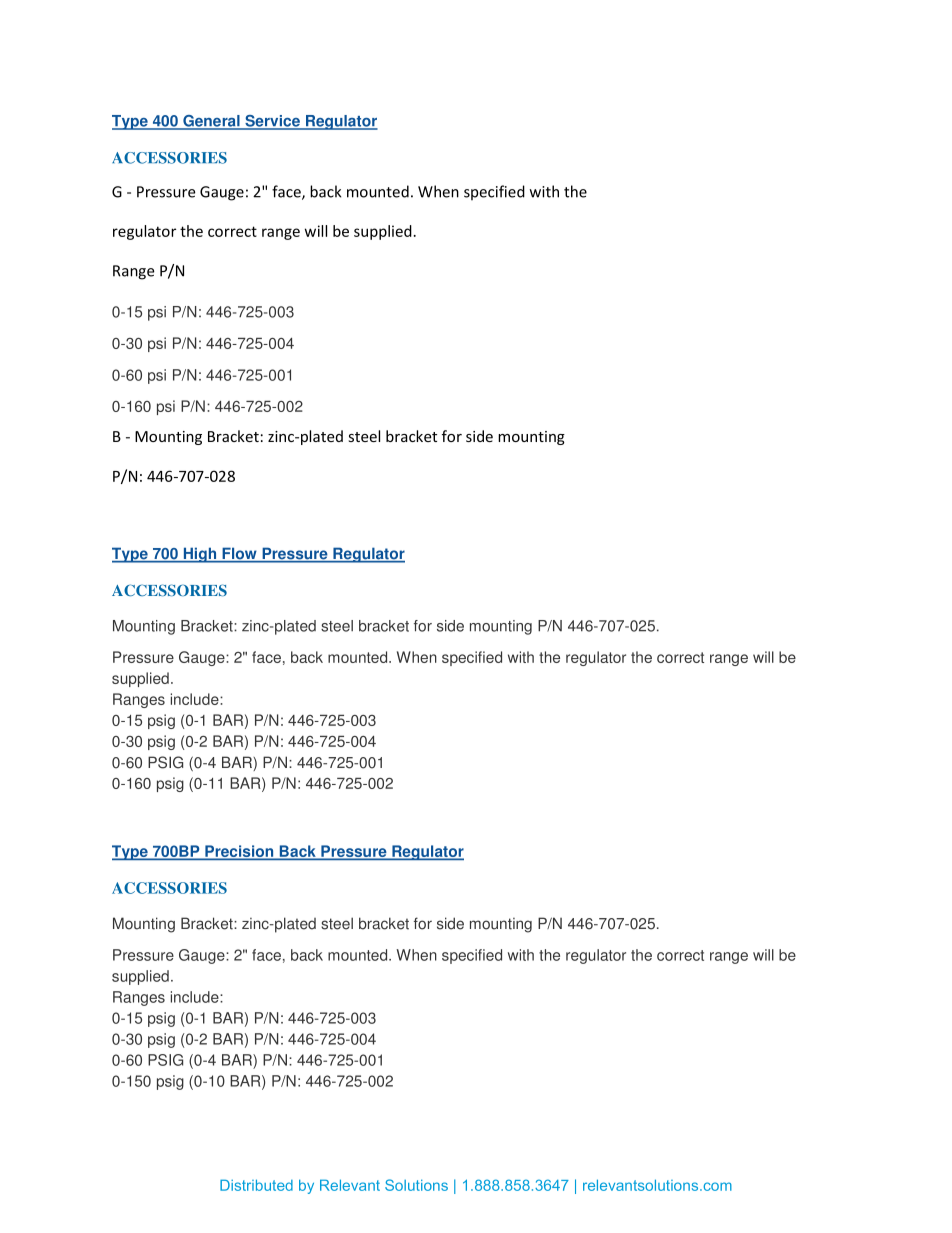 The height and width of the screenshot is (1233, 952). I want to click on General, so click(211, 122).
